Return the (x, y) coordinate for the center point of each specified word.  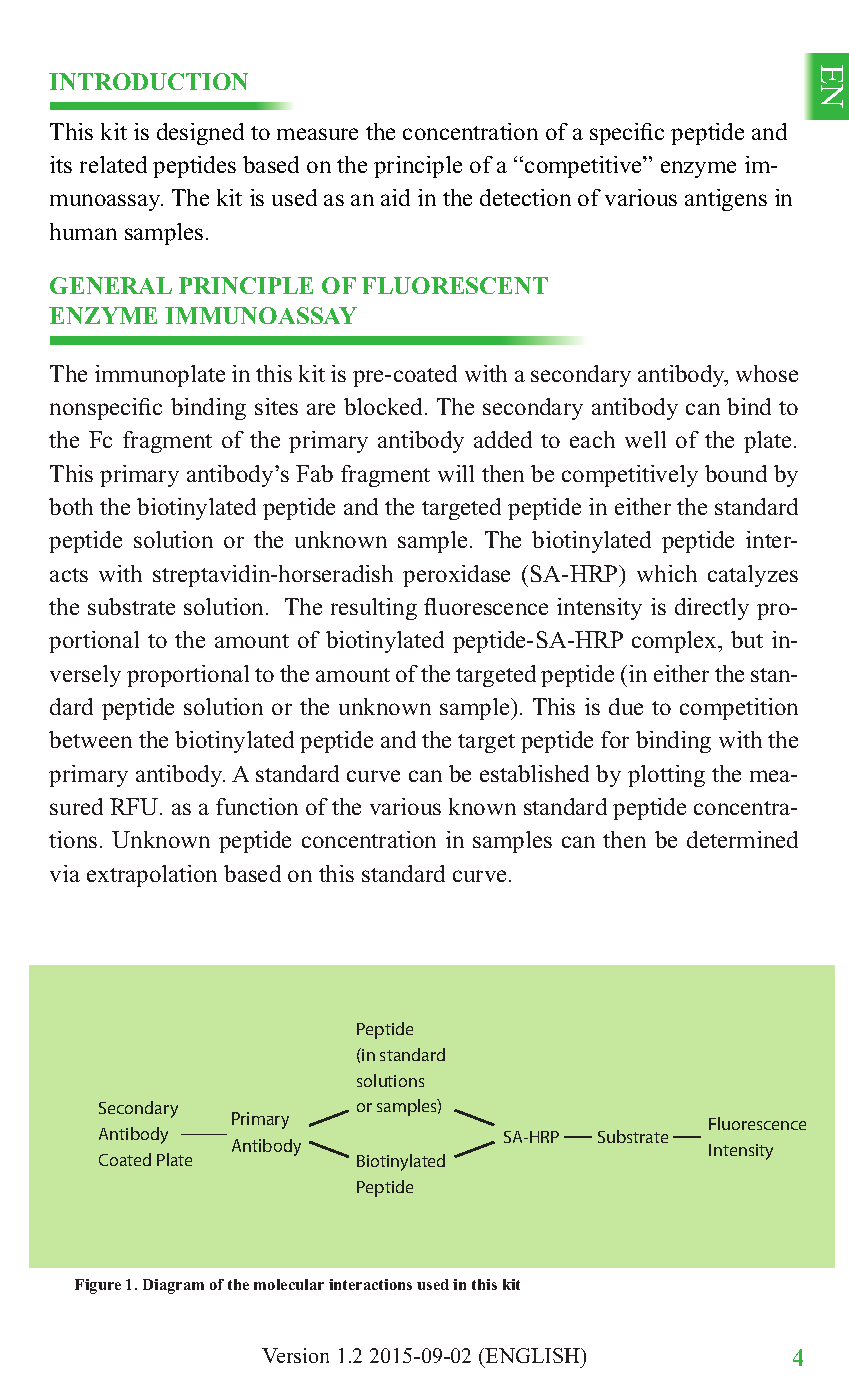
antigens (726, 200)
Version (295, 1355)
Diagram (173, 1286)
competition (739, 709)
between (90, 739)
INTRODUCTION (148, 81)
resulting (374, 609)
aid (395, 197)
